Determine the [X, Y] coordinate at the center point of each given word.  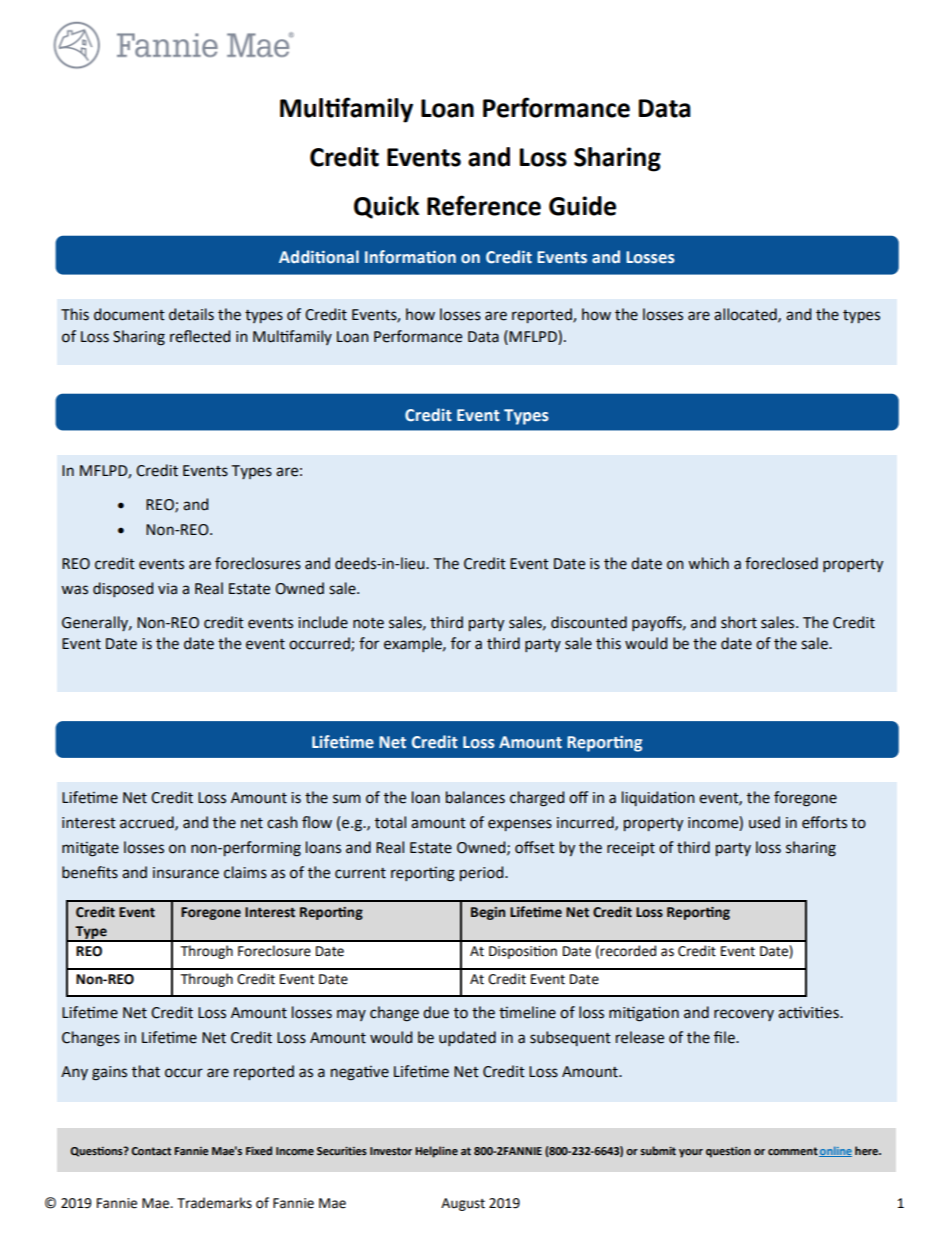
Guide [582, 206]
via [167, 589]
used [764, 822]
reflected [200, 336]
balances [475, 797]
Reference [484, 205]
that [146, 1071]
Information [410, 257]
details [191, 314]
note [368, 623]
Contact [151, 1151]
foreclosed [781, 563]
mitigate [90, 849]
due [436, 1012]
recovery [744, 1015]
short [739, 622]
